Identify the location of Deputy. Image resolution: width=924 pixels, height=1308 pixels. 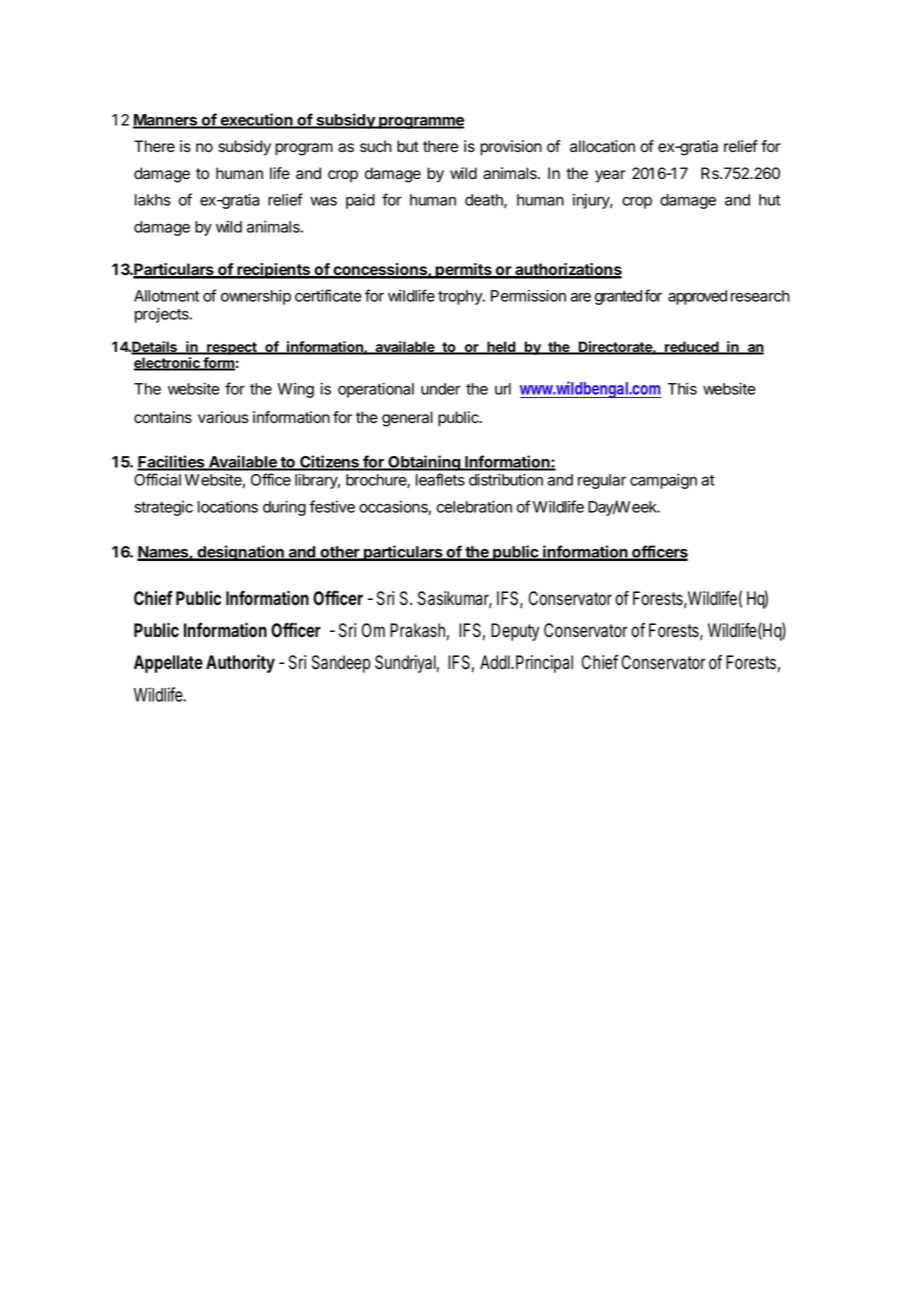
(515, 632).
